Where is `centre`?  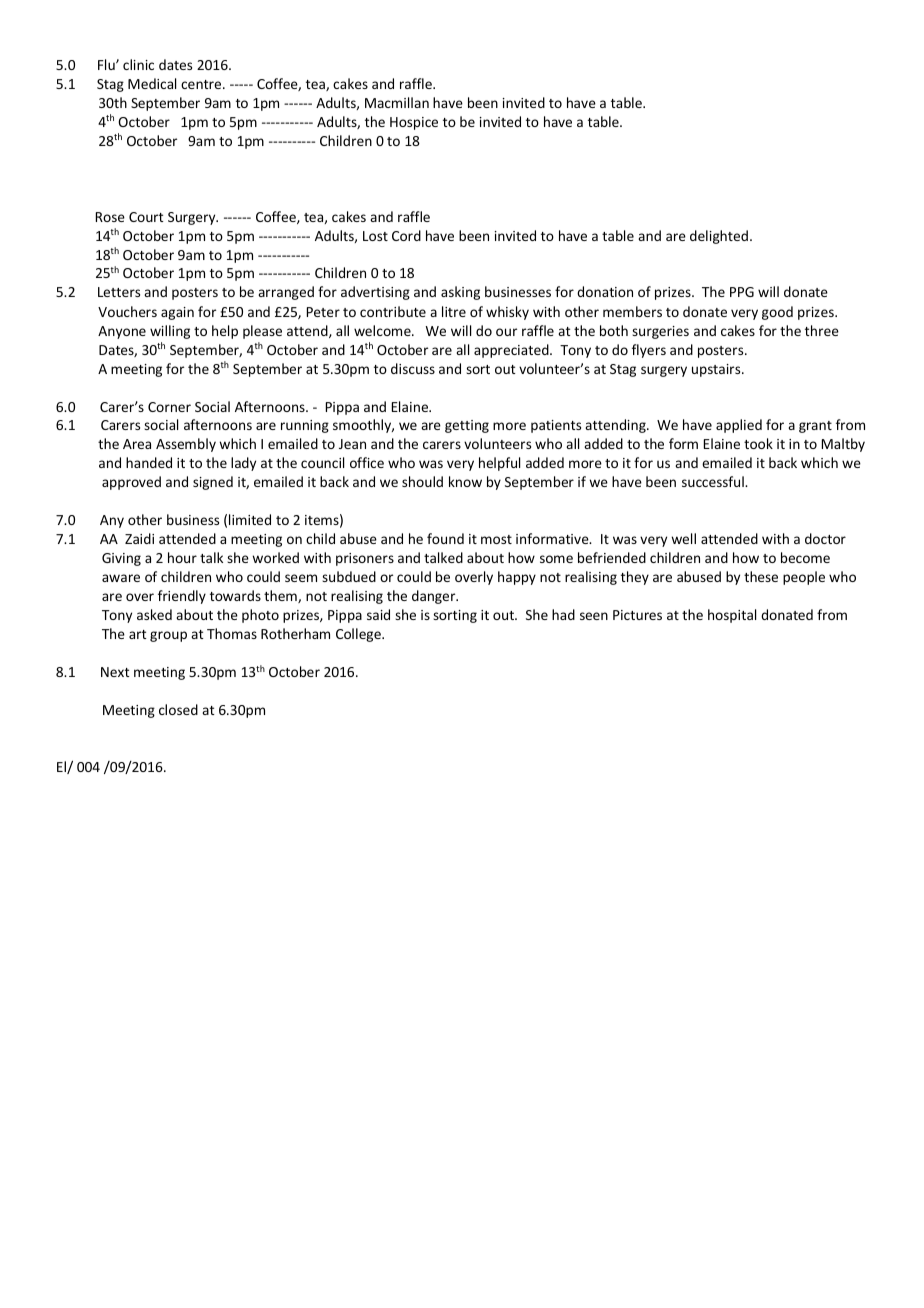 centre is located at coordinates (202, 84).
